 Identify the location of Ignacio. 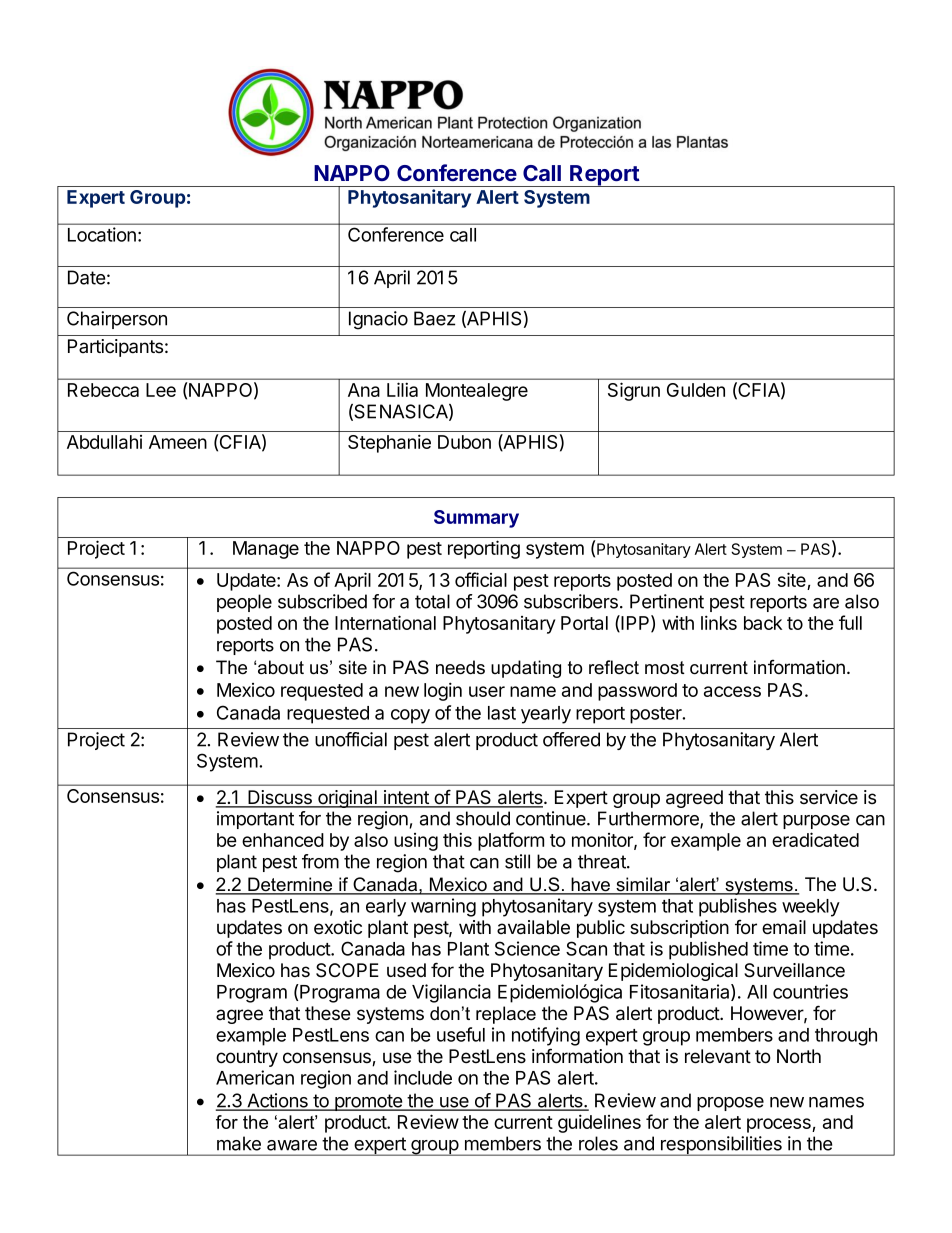
(378, 320).
